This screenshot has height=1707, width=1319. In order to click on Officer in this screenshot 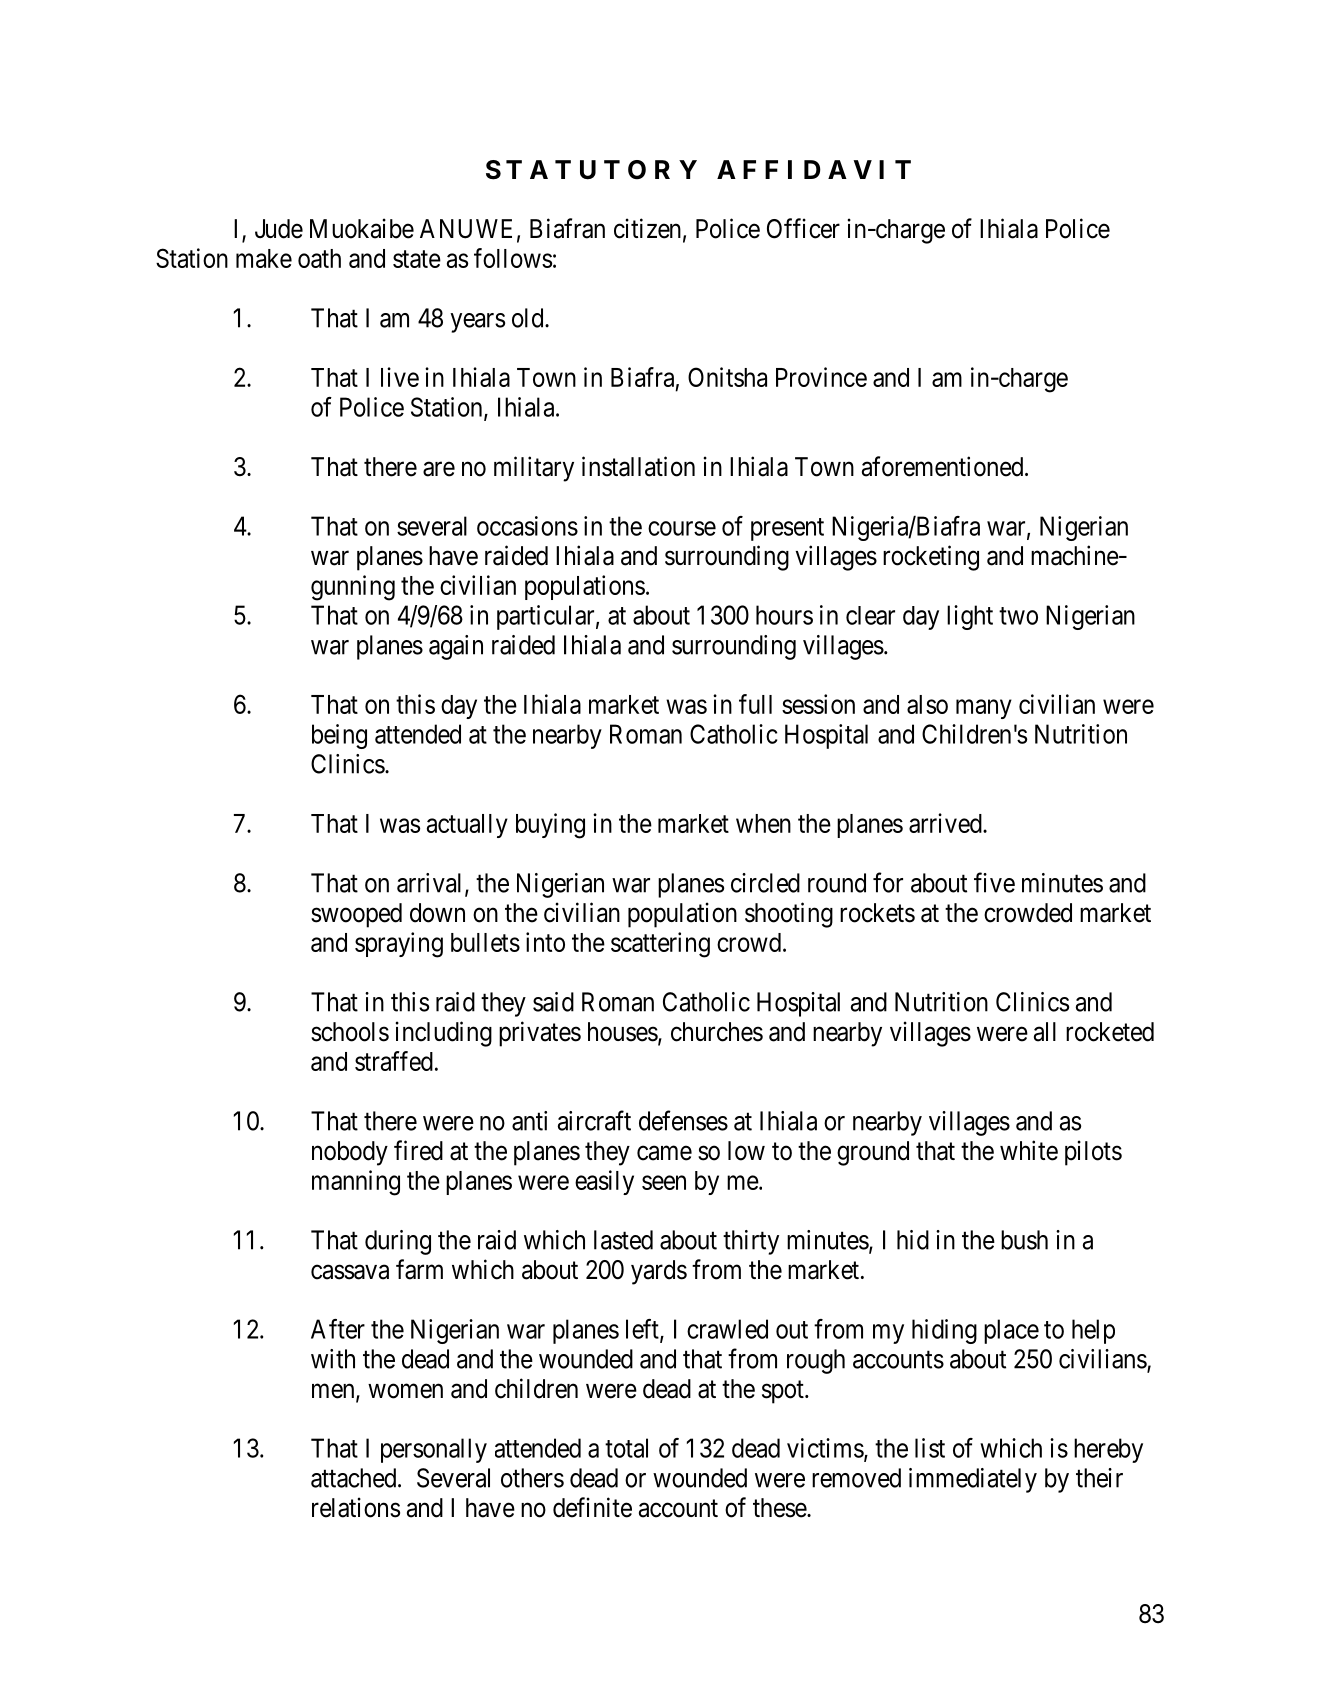, I will do `click(803, 228)`.
